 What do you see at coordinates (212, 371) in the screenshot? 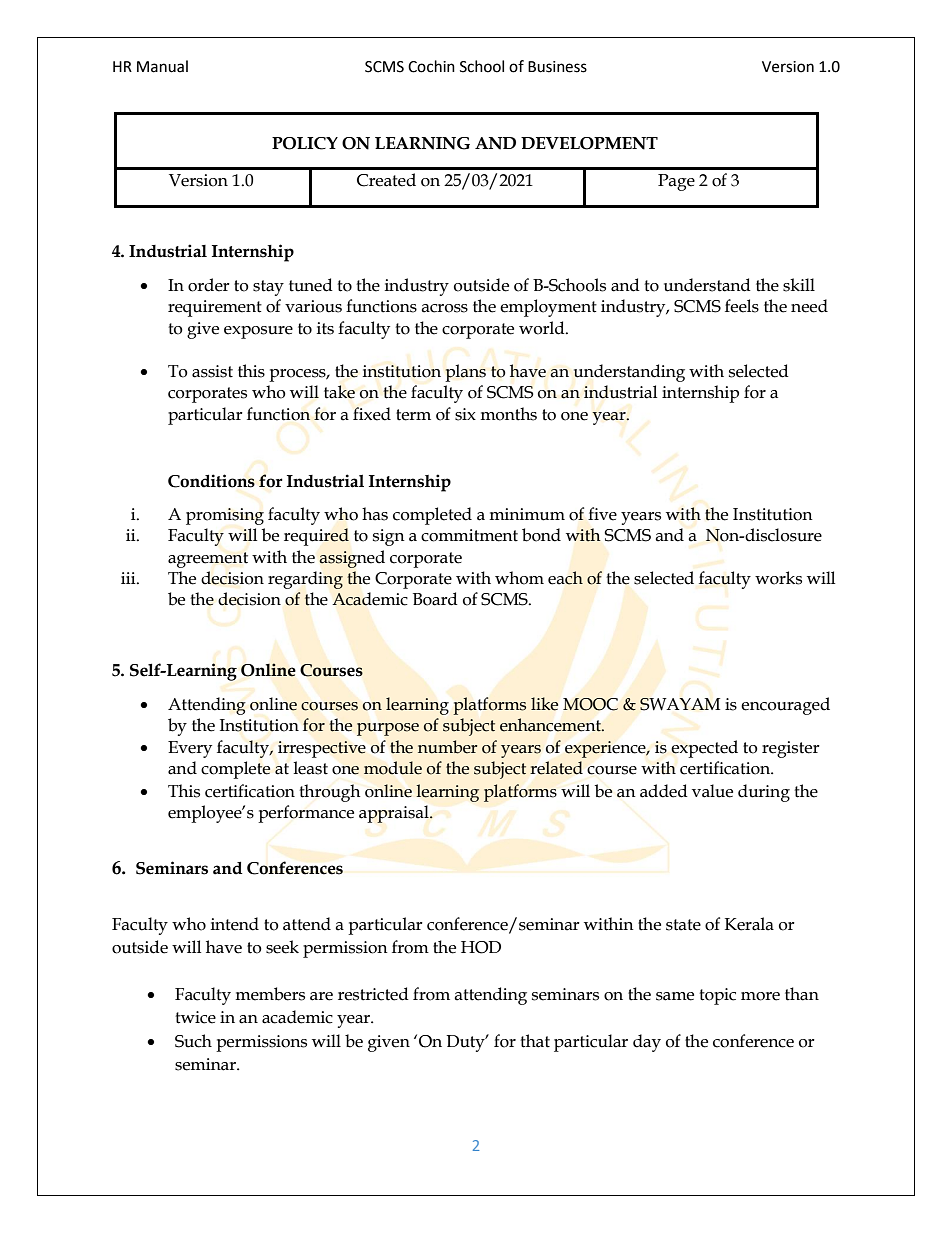
I see `assist` at bounding box center [212, 371].
